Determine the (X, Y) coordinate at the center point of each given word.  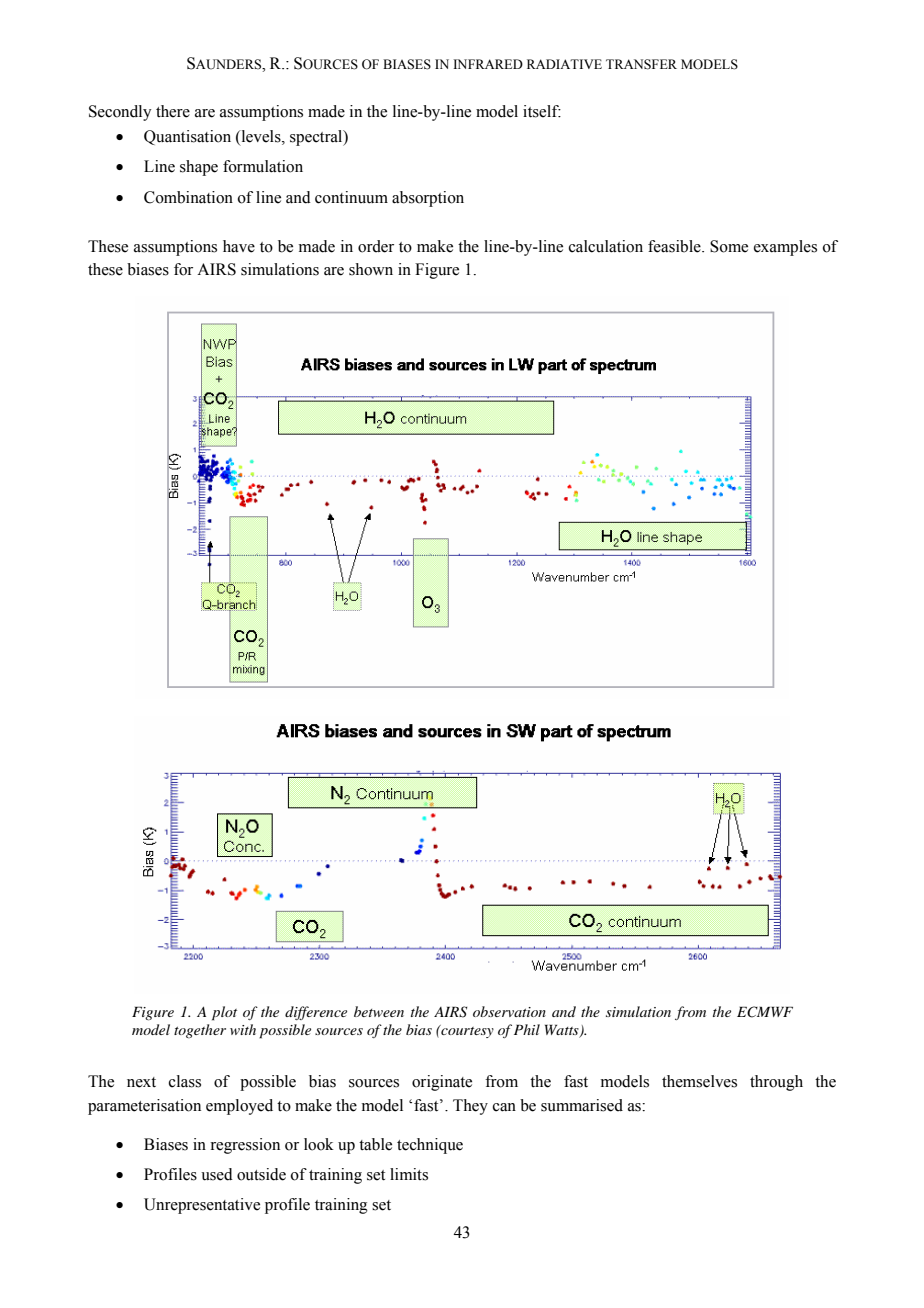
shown (371, 269)
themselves (699, 1081)
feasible (675, 246)
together (200, 1031)
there (173, 111)
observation (509, 1011)
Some (729, 246)
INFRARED (488, 64)
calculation (606, 246)
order (376, 246)
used (217, 1174)
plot (224, 1013)
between (379, 1011)
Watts (563, 1031)
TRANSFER (641, 64)
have (239, 246)
